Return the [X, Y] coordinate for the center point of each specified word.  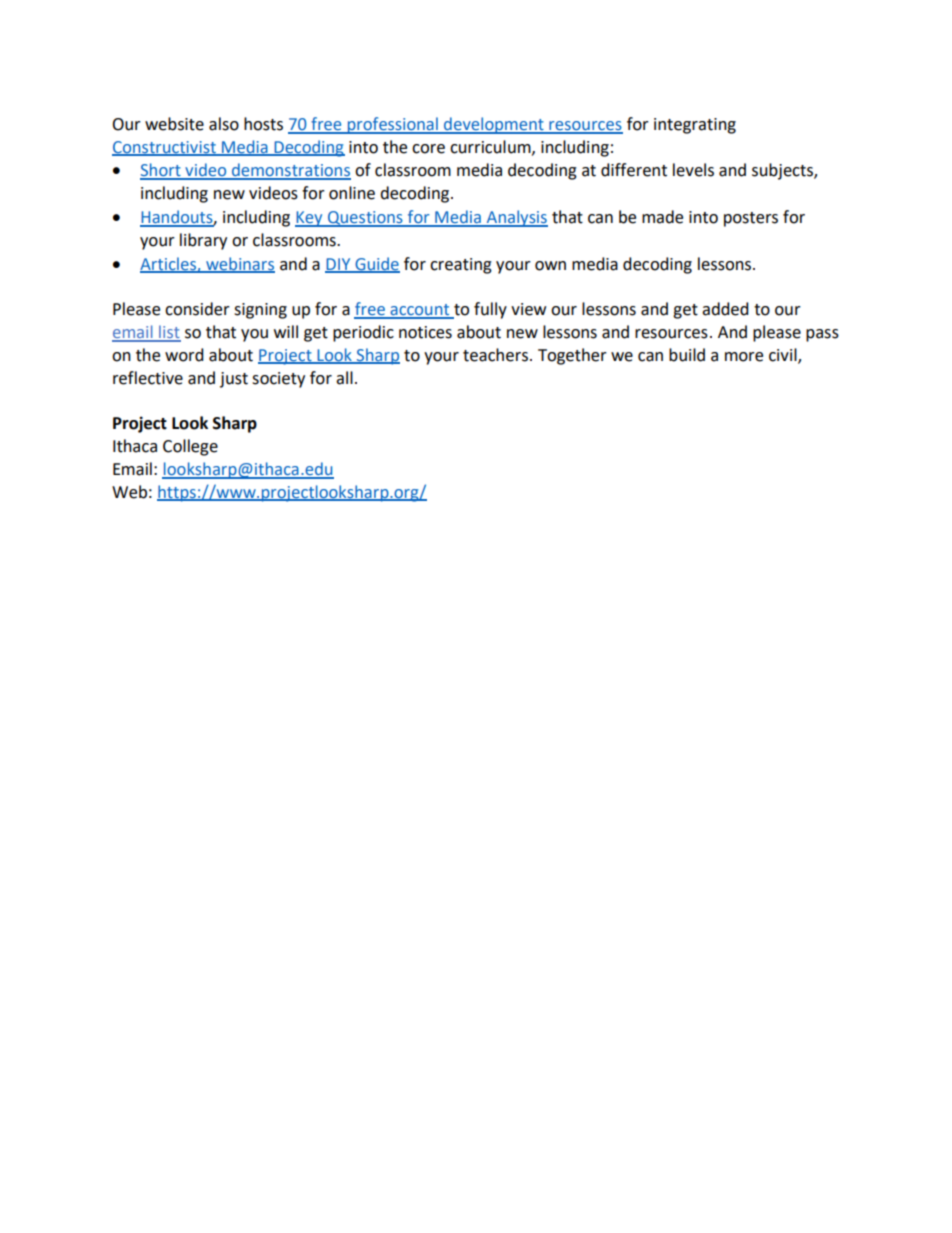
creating [461, 266]
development [494, 125]
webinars [239, 264]
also [224, 124]
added [725, 309]
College [190, 447]
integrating [695, 126]
